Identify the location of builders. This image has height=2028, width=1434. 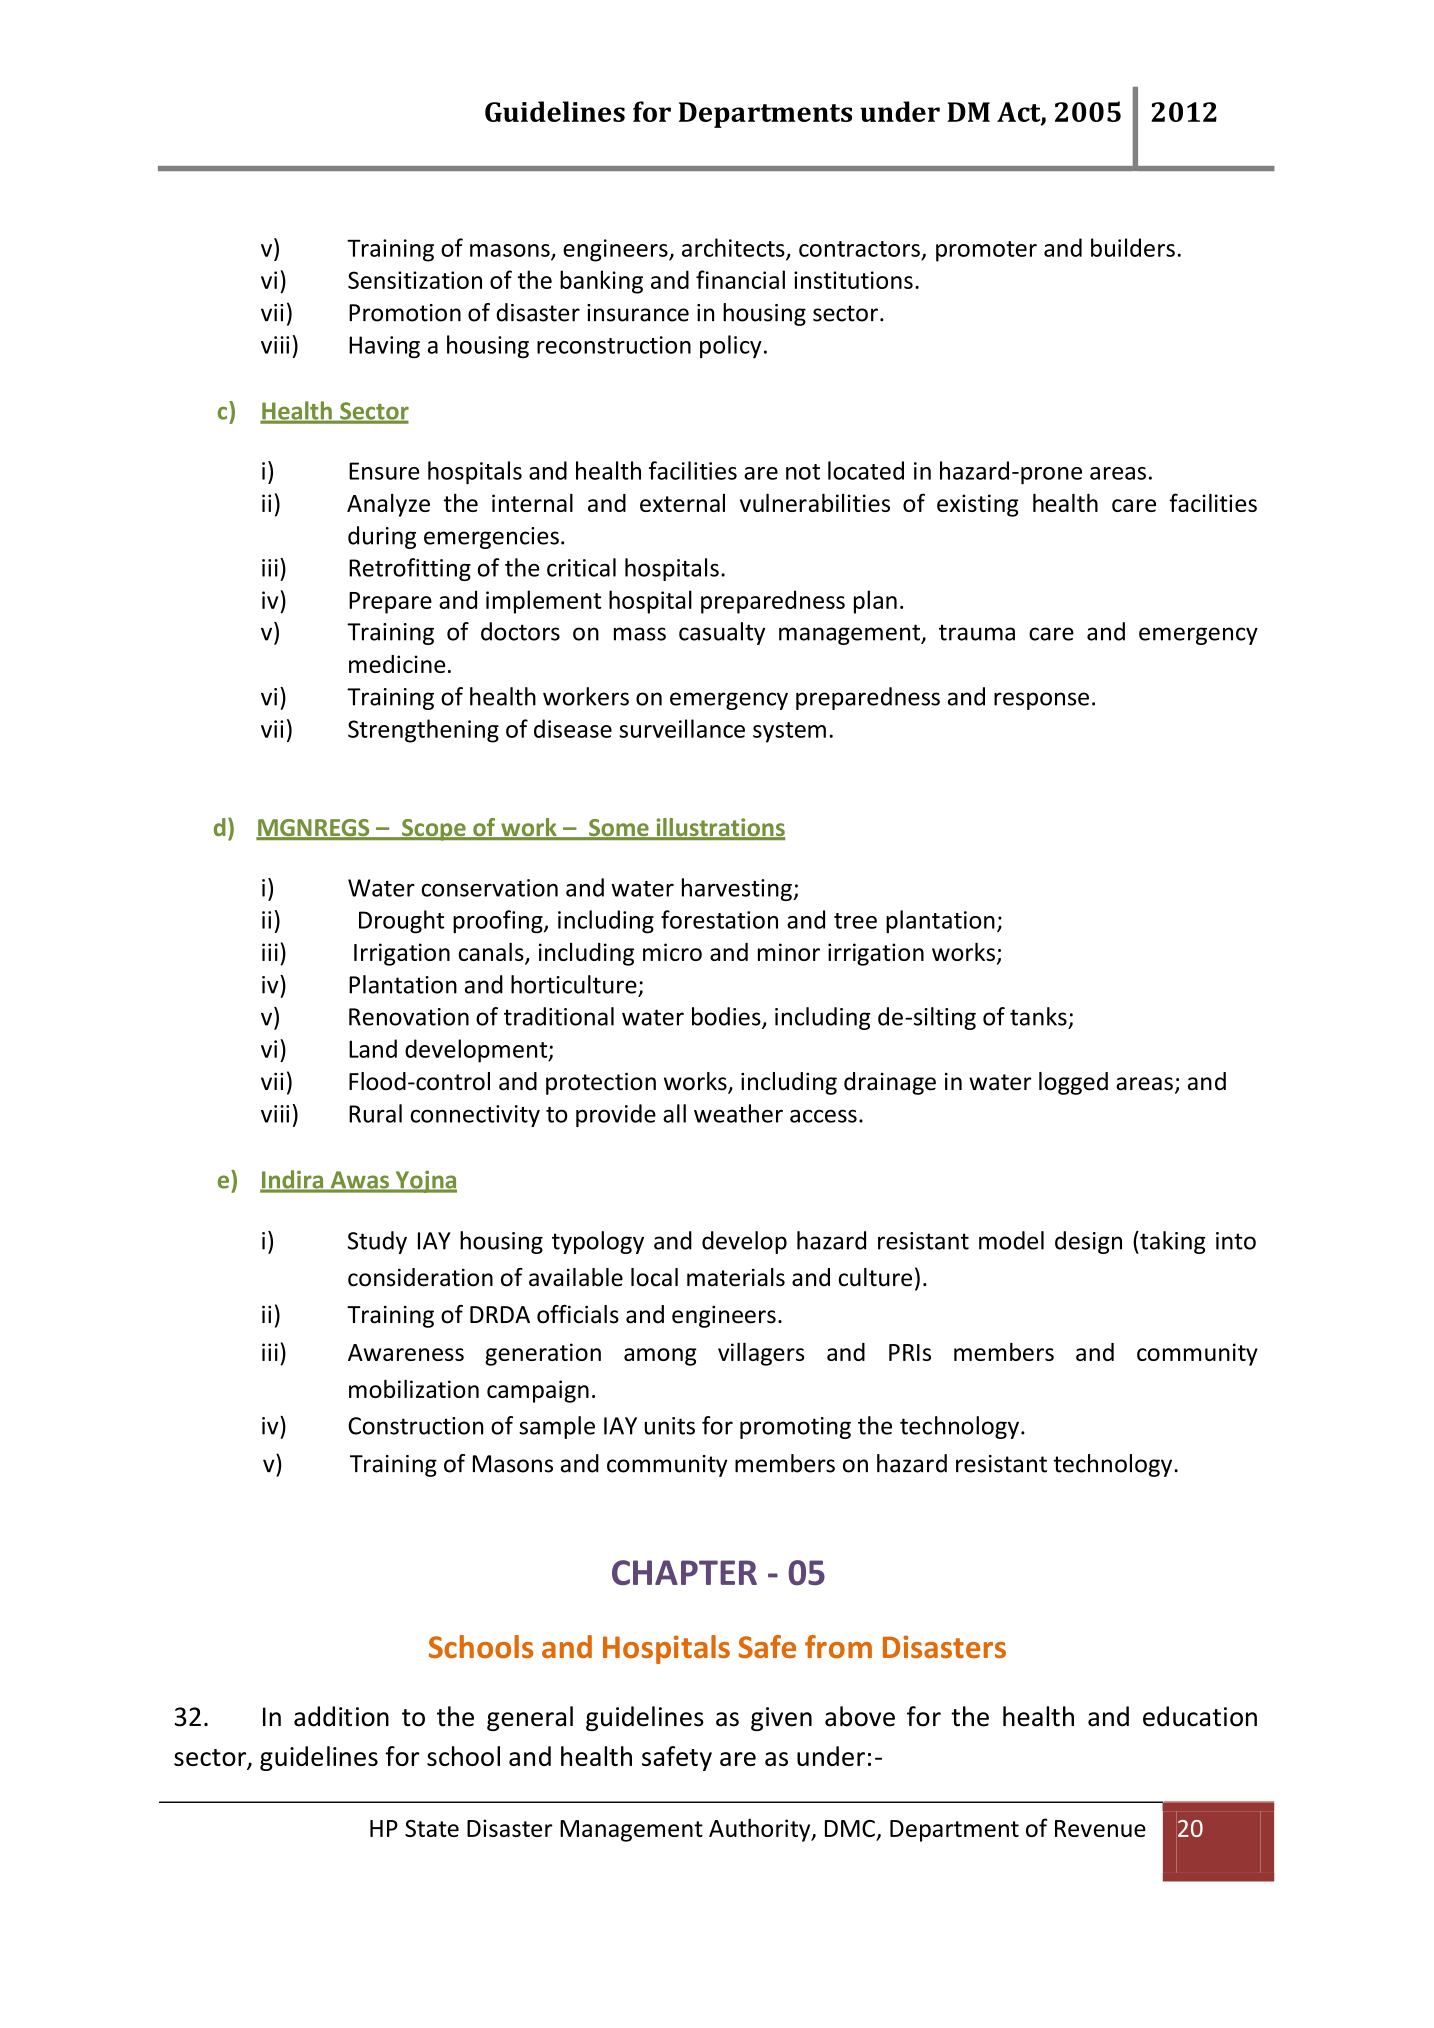
(1133, 247).
